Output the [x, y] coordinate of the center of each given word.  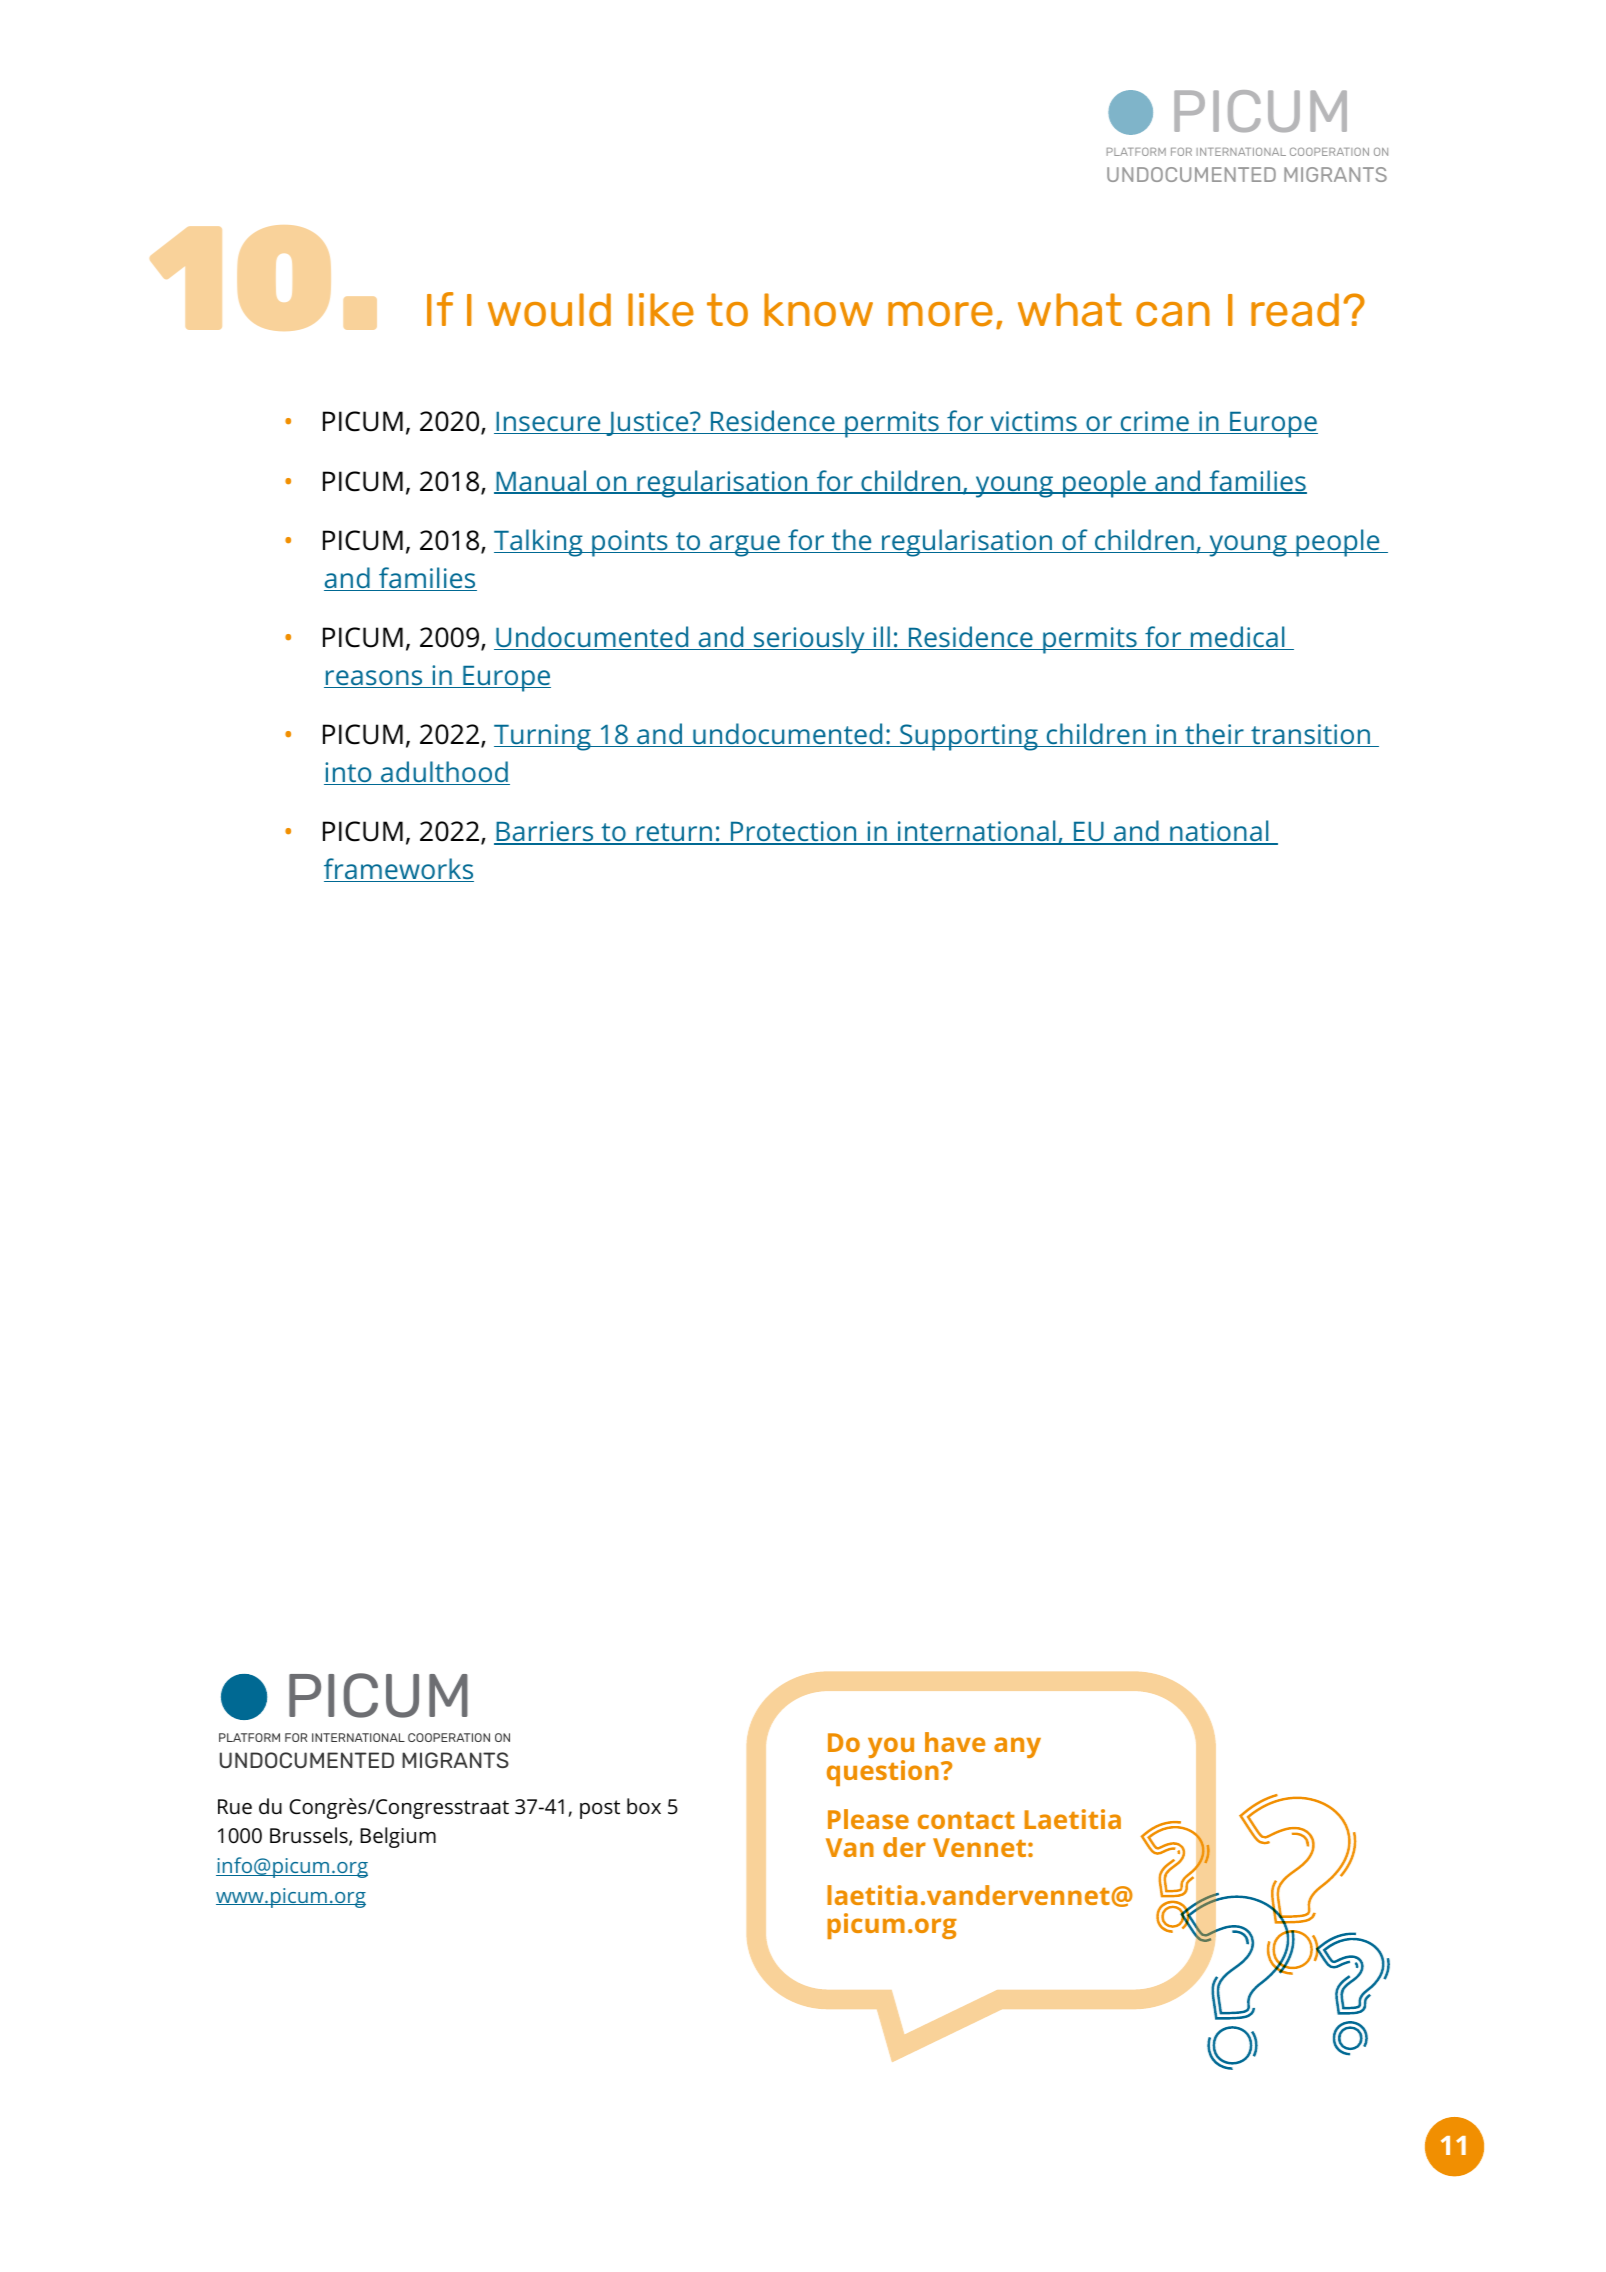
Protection [793, 833]
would [549, 310]
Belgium [398, 1837]
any [1017, 1747]
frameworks [399, 870]
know [818, 310]
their [1214, 735]
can [1173, 314]
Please [868, 1819]
